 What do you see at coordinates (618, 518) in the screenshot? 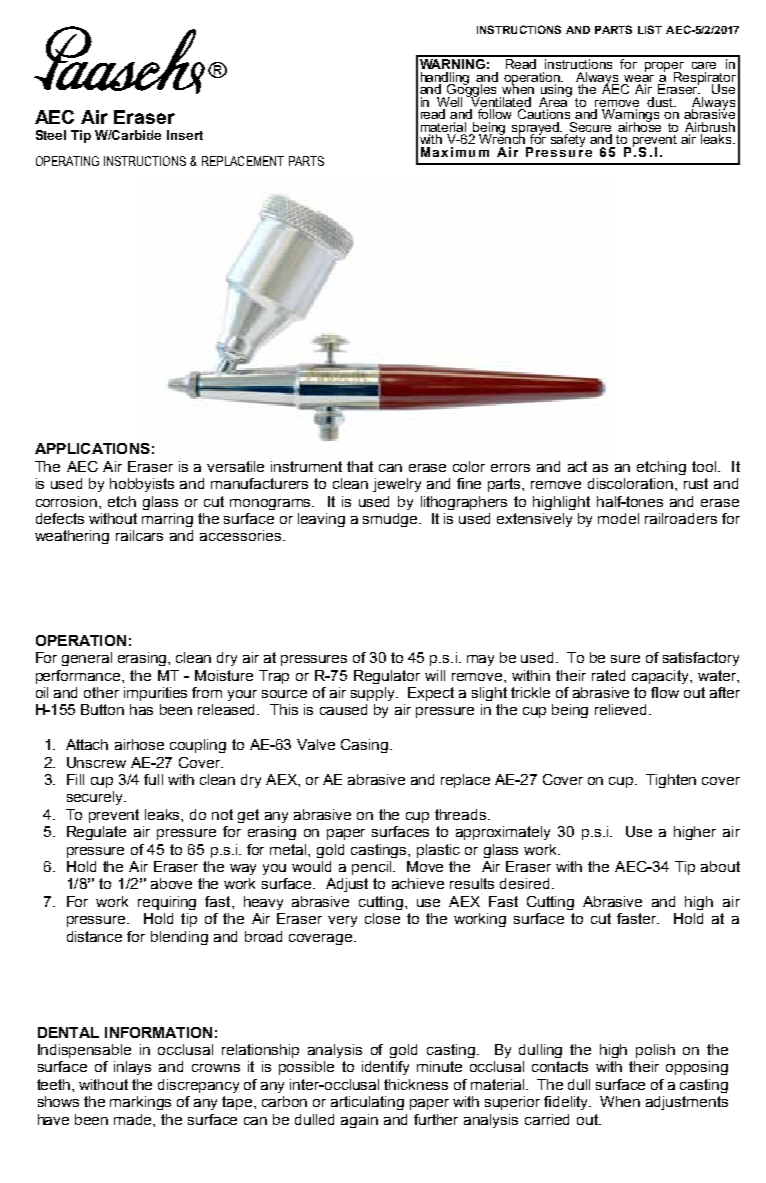
I see `model` at bounding box center [618, 518].
